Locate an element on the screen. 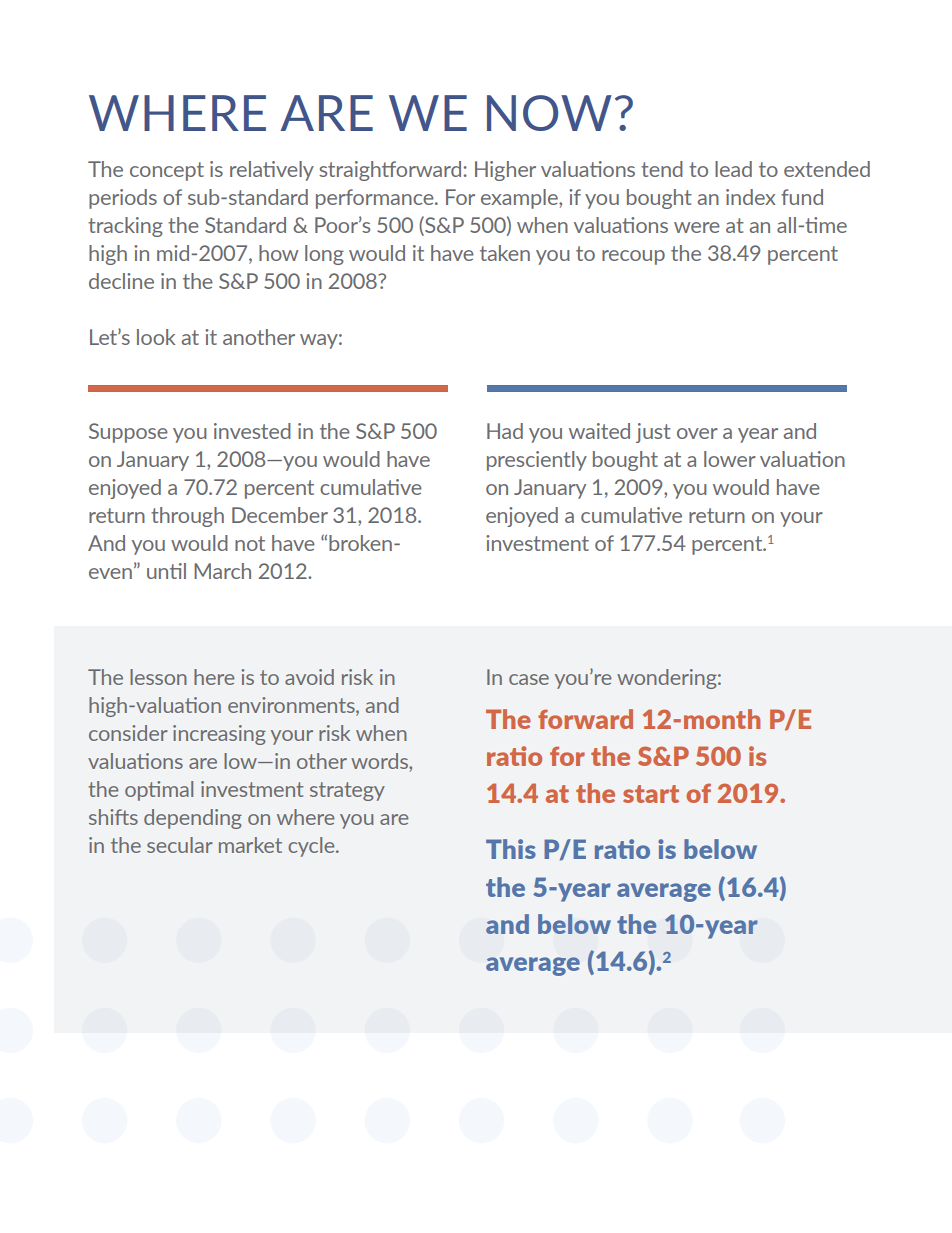  over is located at coordinates (697, 433).
